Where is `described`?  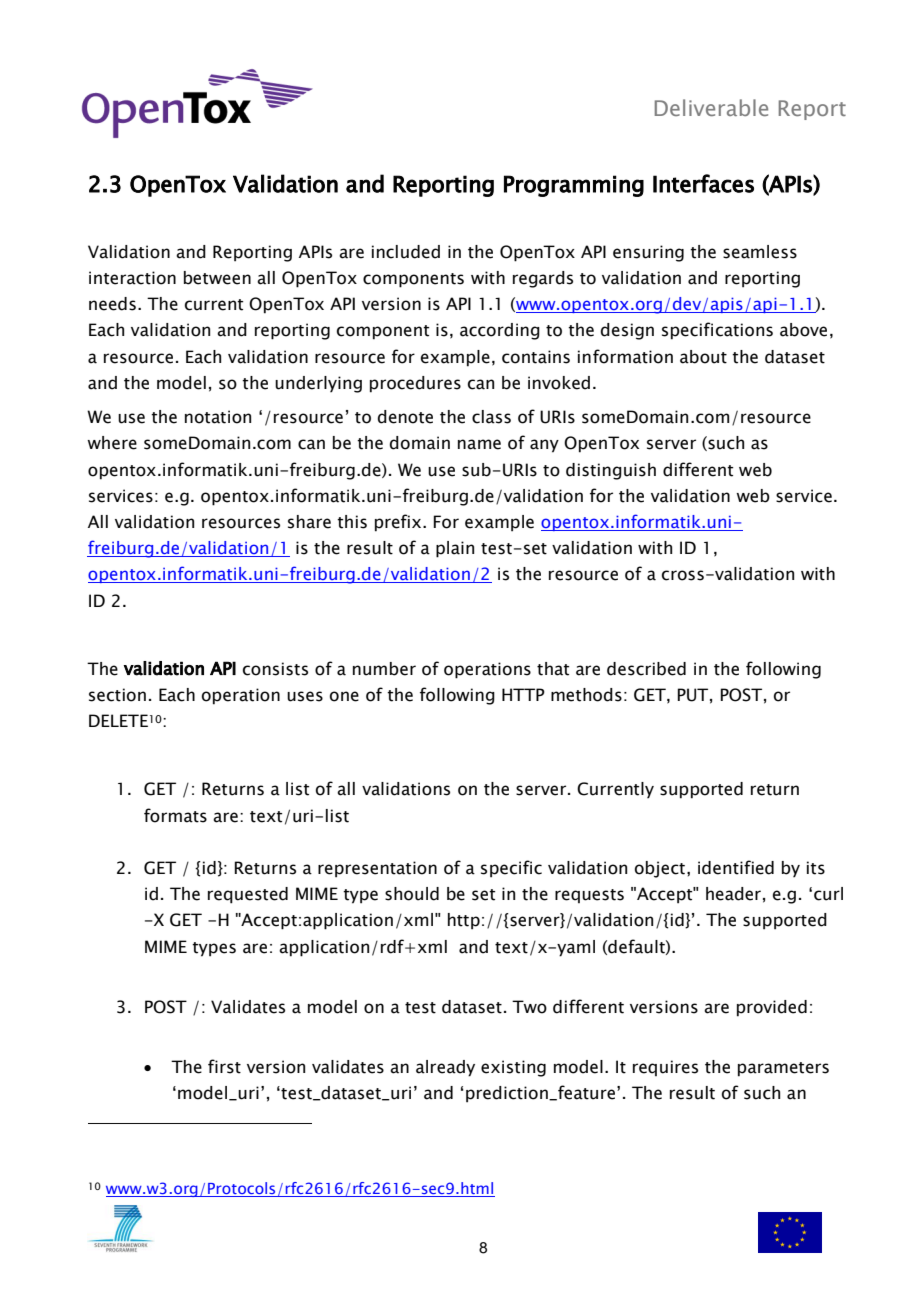 described is located at coordinates (646, 669).
